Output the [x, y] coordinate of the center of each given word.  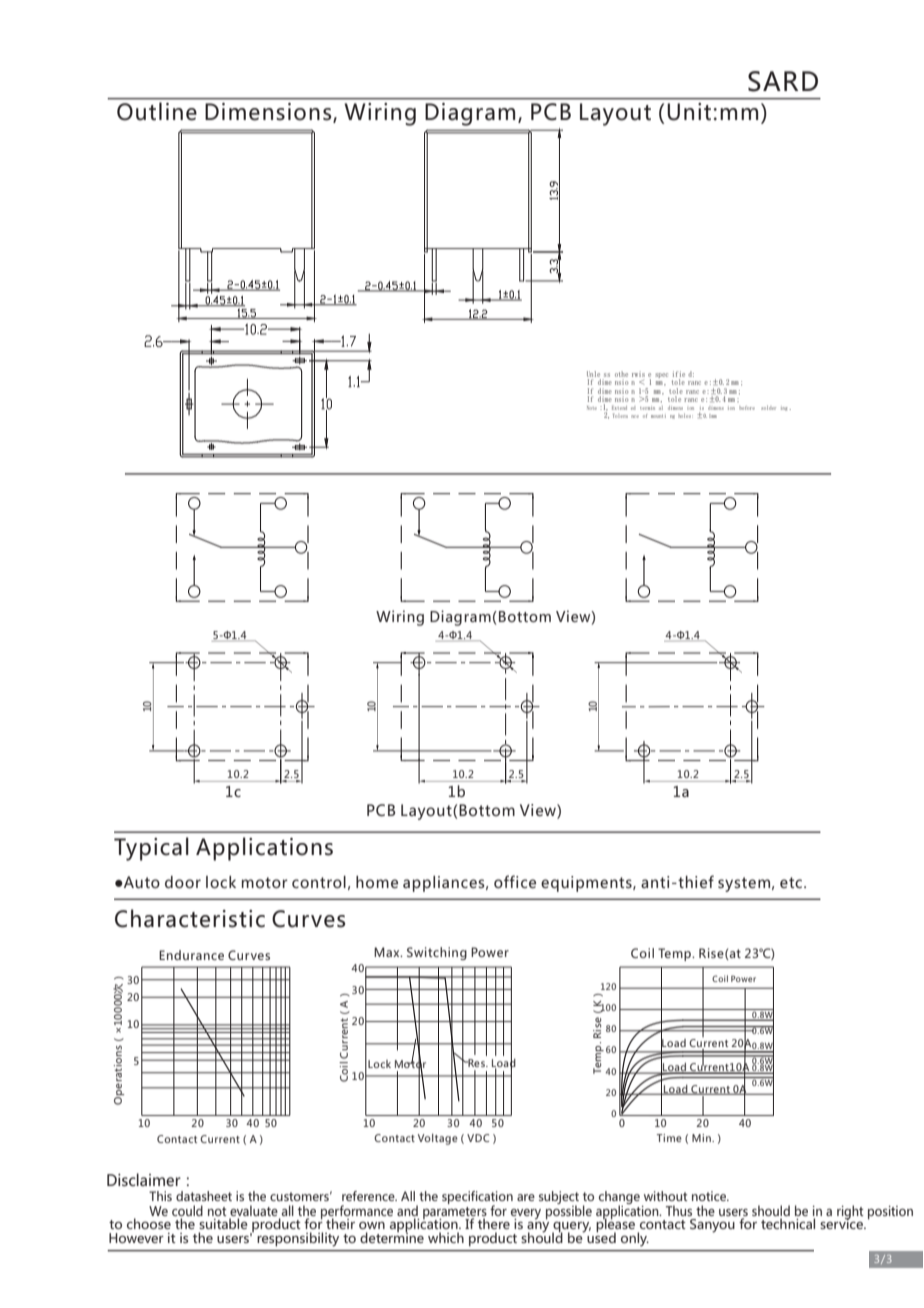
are [526, 1197]
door [183, 882]
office [515, 881]
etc [791, 882]
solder [768, 408]
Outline [157, 111]
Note [592, 408]
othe [621, 374]
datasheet [204, 1196]
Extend [619, 408]
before [747, 408]
